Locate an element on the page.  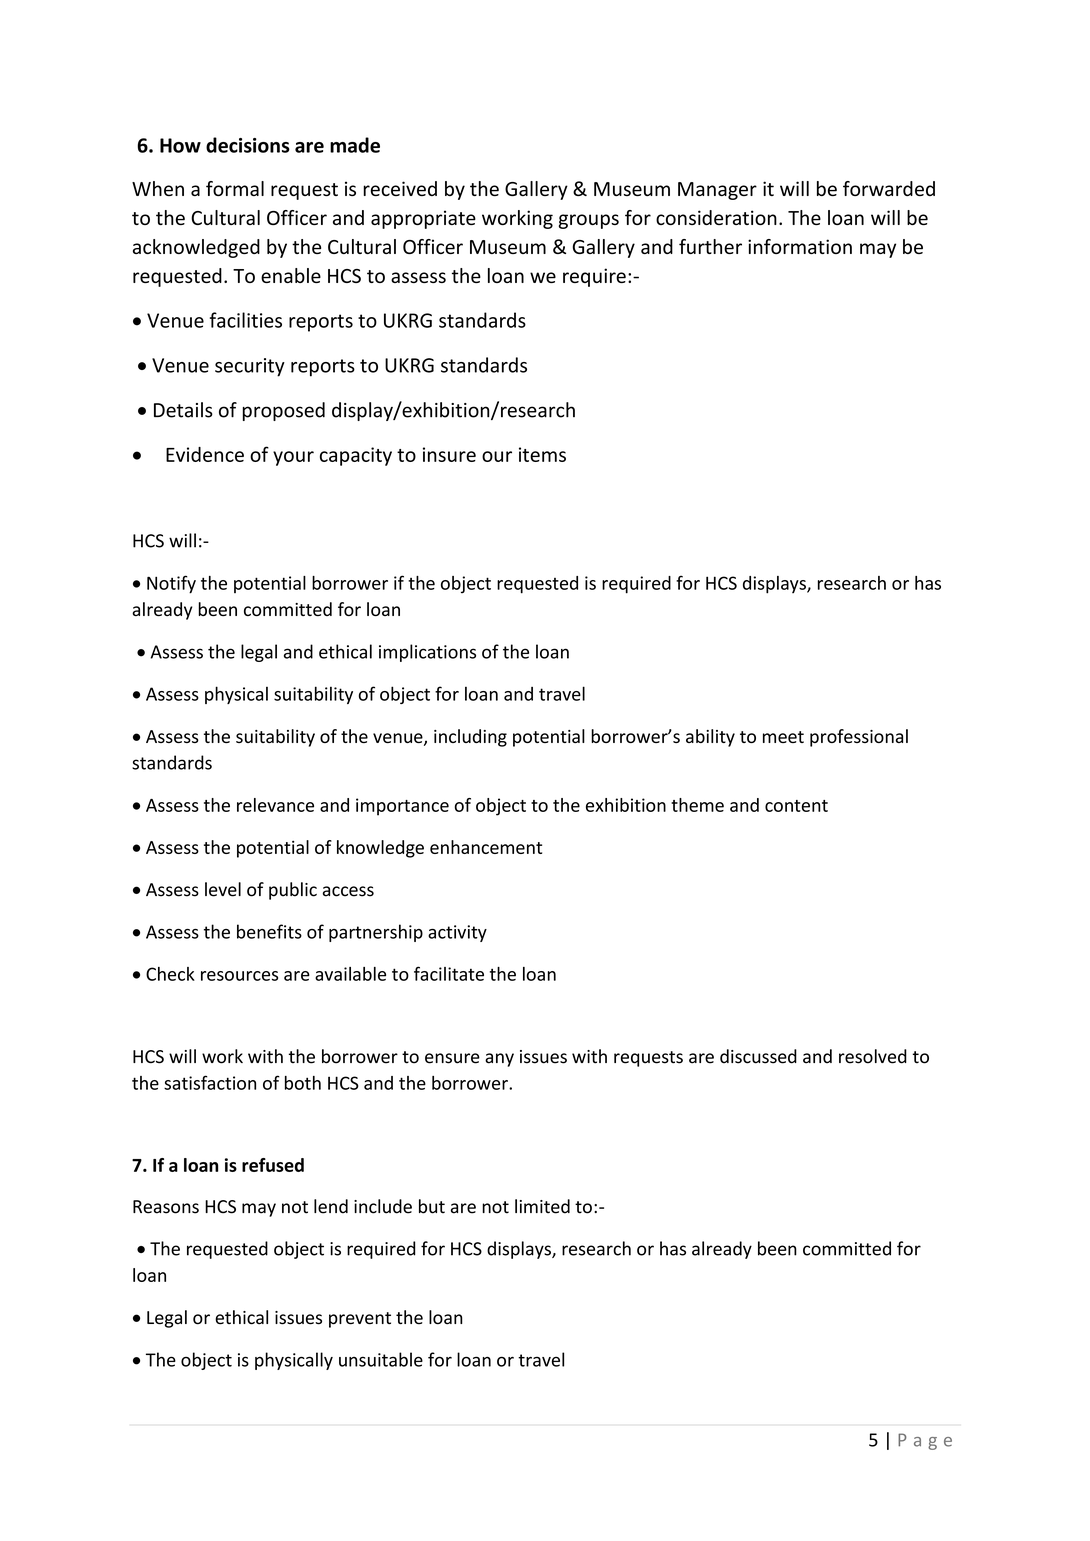
prevent is located at coordinates (360, 1320).
